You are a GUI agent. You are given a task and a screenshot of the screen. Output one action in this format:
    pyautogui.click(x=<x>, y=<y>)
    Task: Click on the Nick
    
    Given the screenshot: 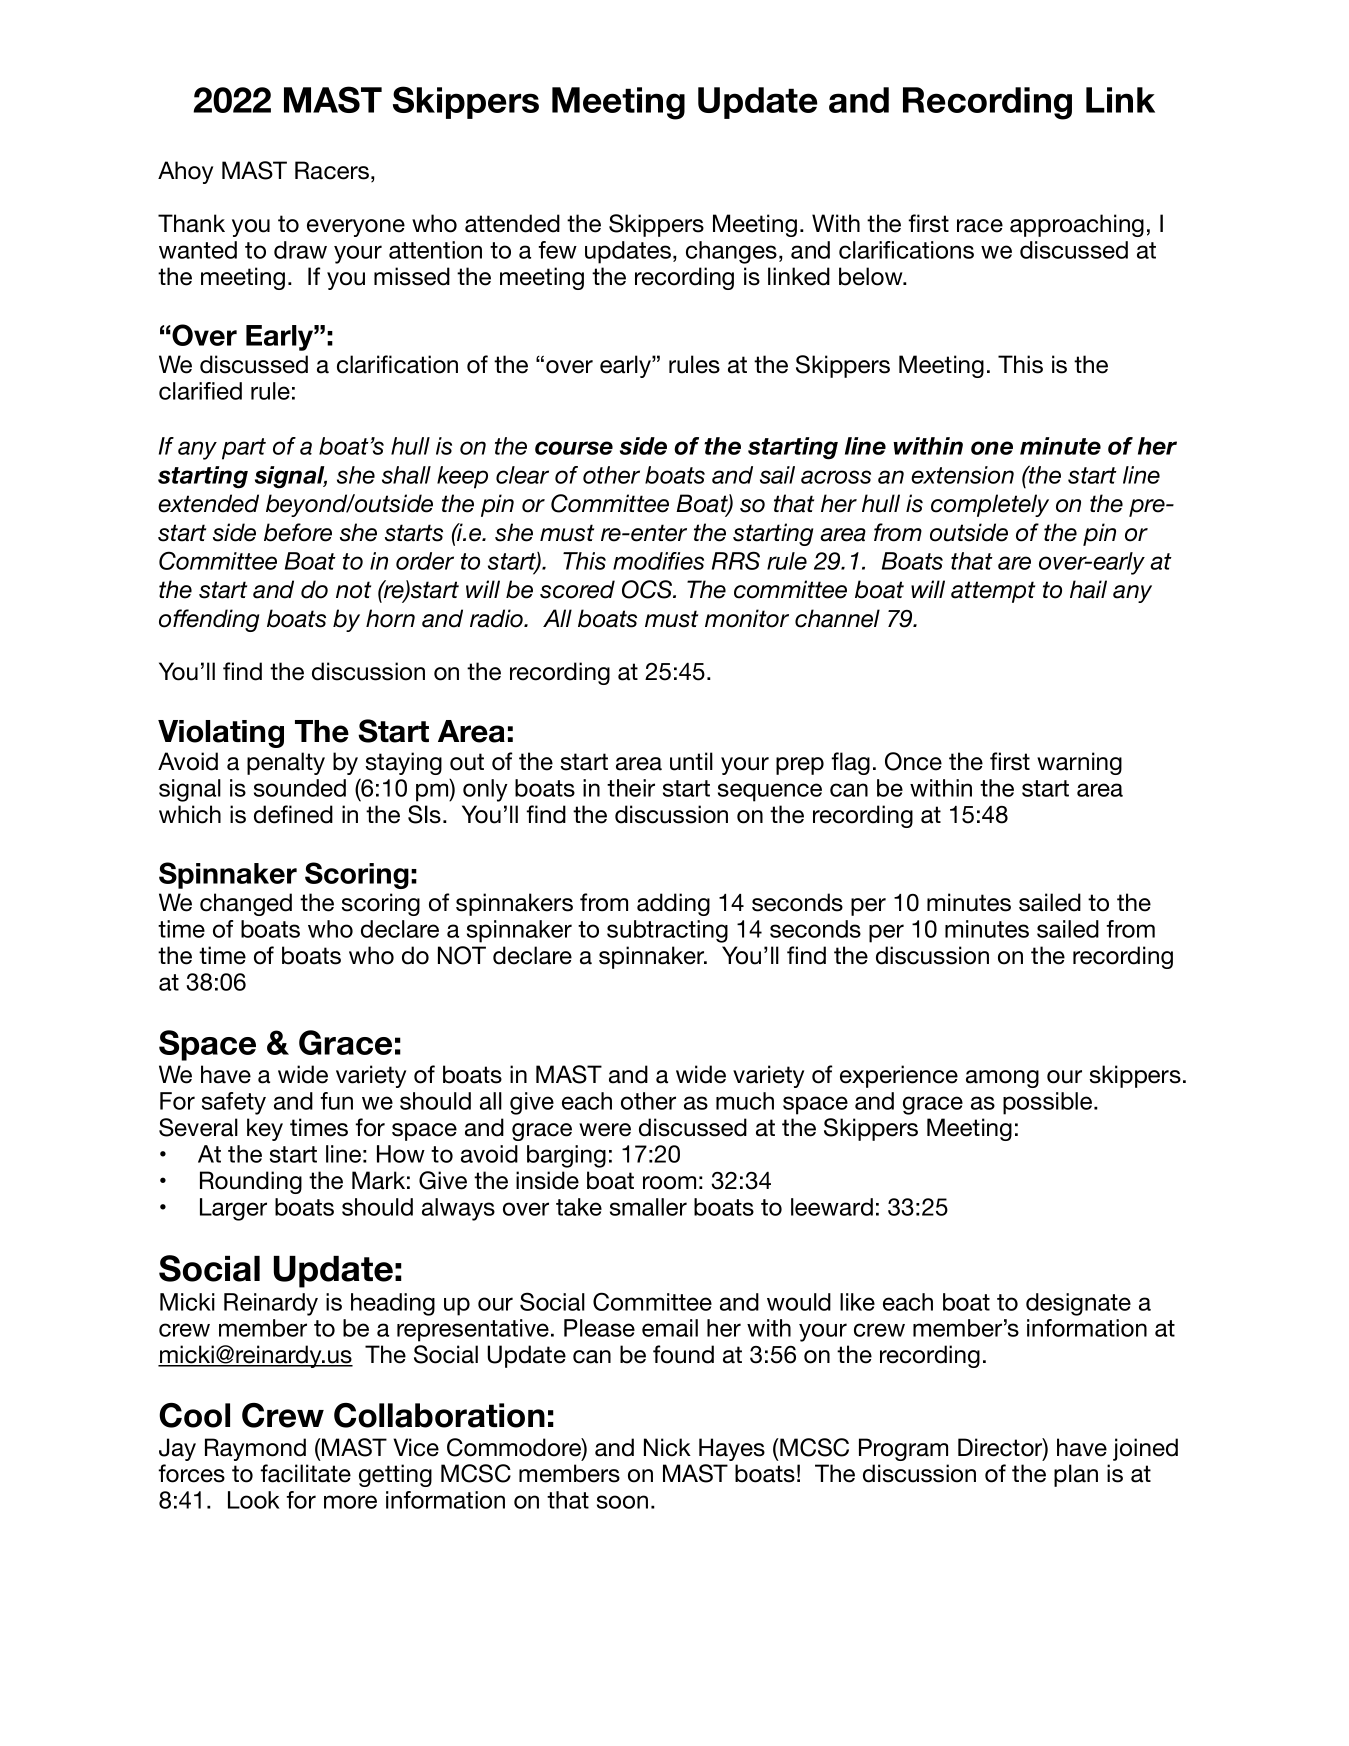 What is the action you would take?
    pyautogui.click(x=667, y=1447)
